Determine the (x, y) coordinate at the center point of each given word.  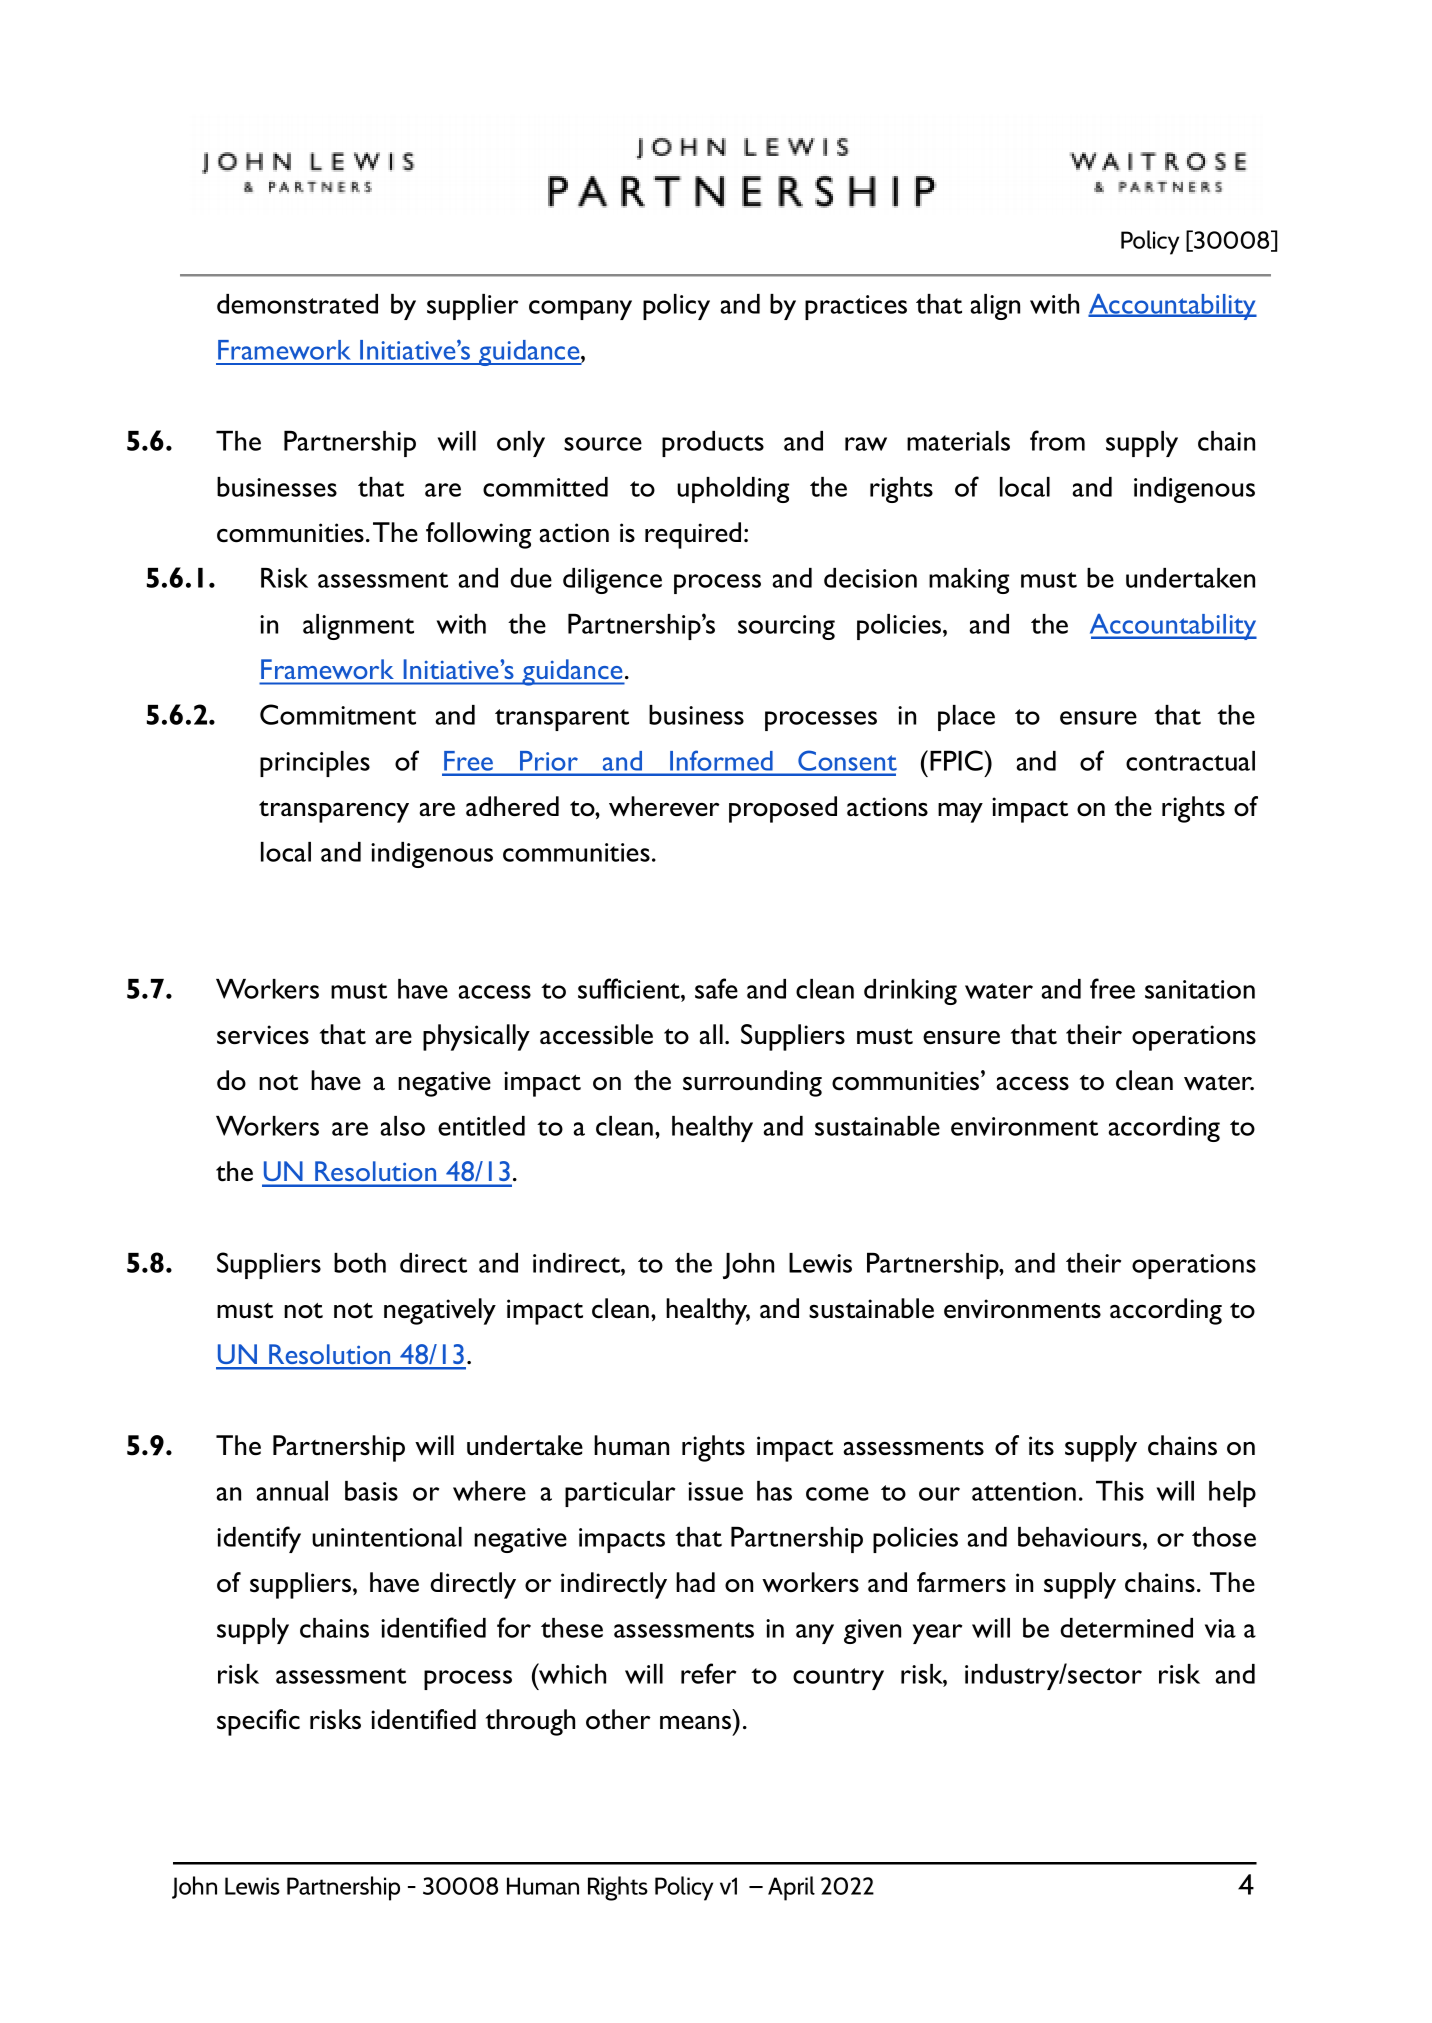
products (713, 444)
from (1057, 440)
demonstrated (297, 304)
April (791, 1888)
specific (258, 1722)
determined (1126, 1628)
